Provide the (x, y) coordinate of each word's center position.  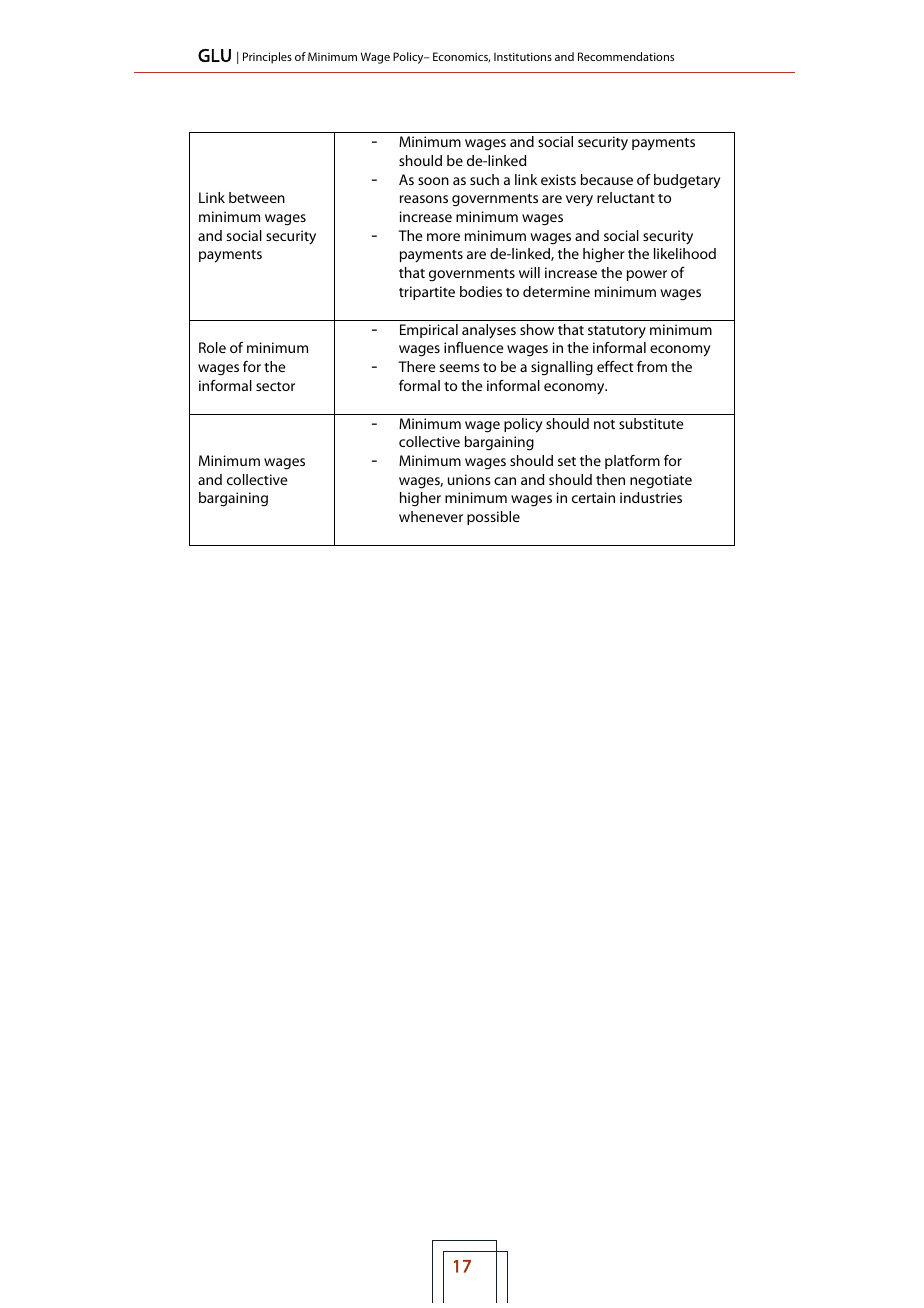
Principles (267, 58)
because (607, 179)
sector (275, 386)
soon (433, 181)
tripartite (427, 293)
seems (459, 368)
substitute (651, 423)
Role (212, 347)
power (647, 275)
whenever (431, 516)
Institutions (523, 56)
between (257, 197)
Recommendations (626, 56)
